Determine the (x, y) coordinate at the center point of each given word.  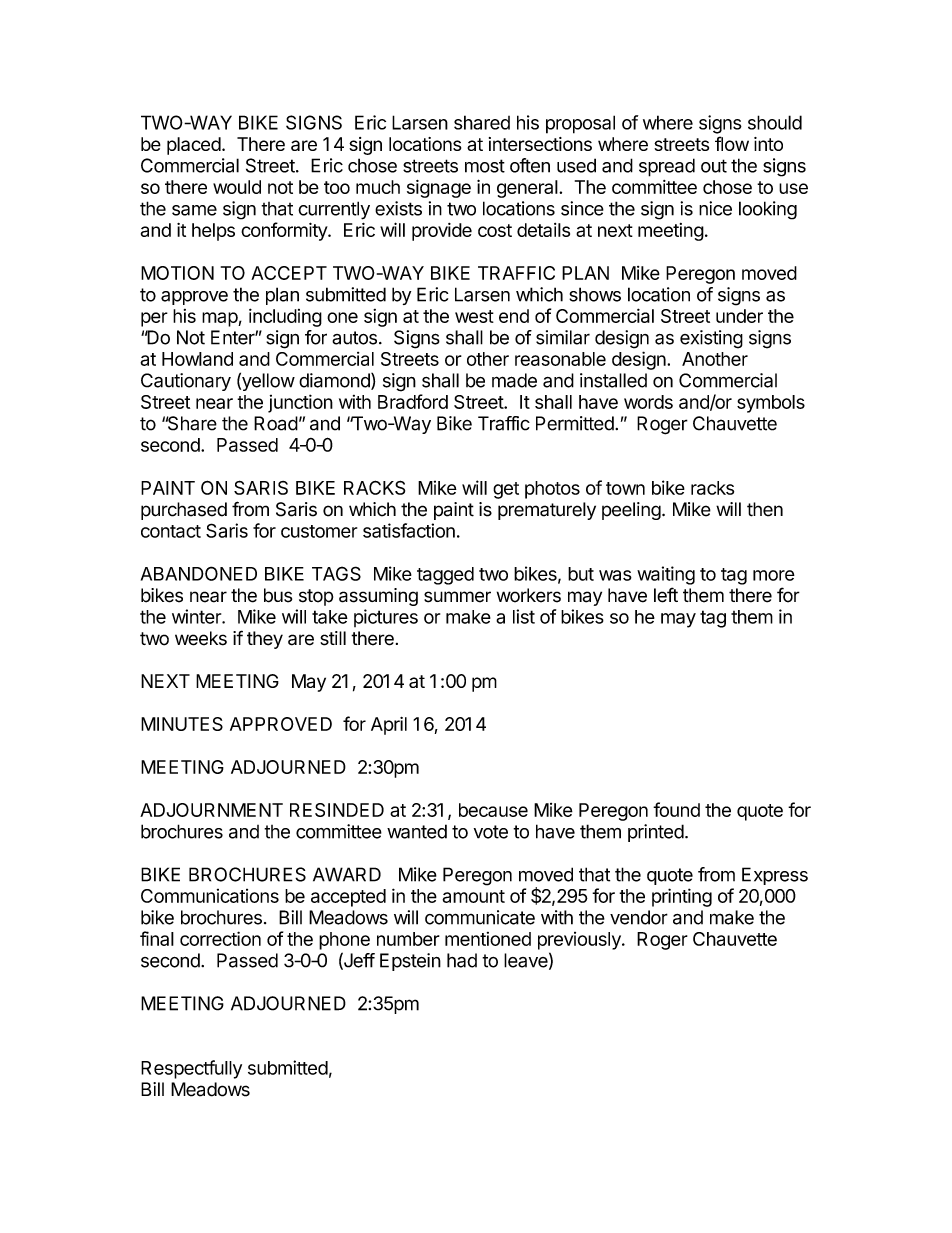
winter (197, 616)
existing (711, 339)
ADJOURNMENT (211, 810)
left (666, 595)
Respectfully (191, 1069)
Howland (197, 359)
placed (194, 146)
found (676, 809)
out (714, 166)
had (462, 960)
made (514, 380)
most (485, 166)
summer (457, 597)
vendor (639, 917)
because (493, 810)
